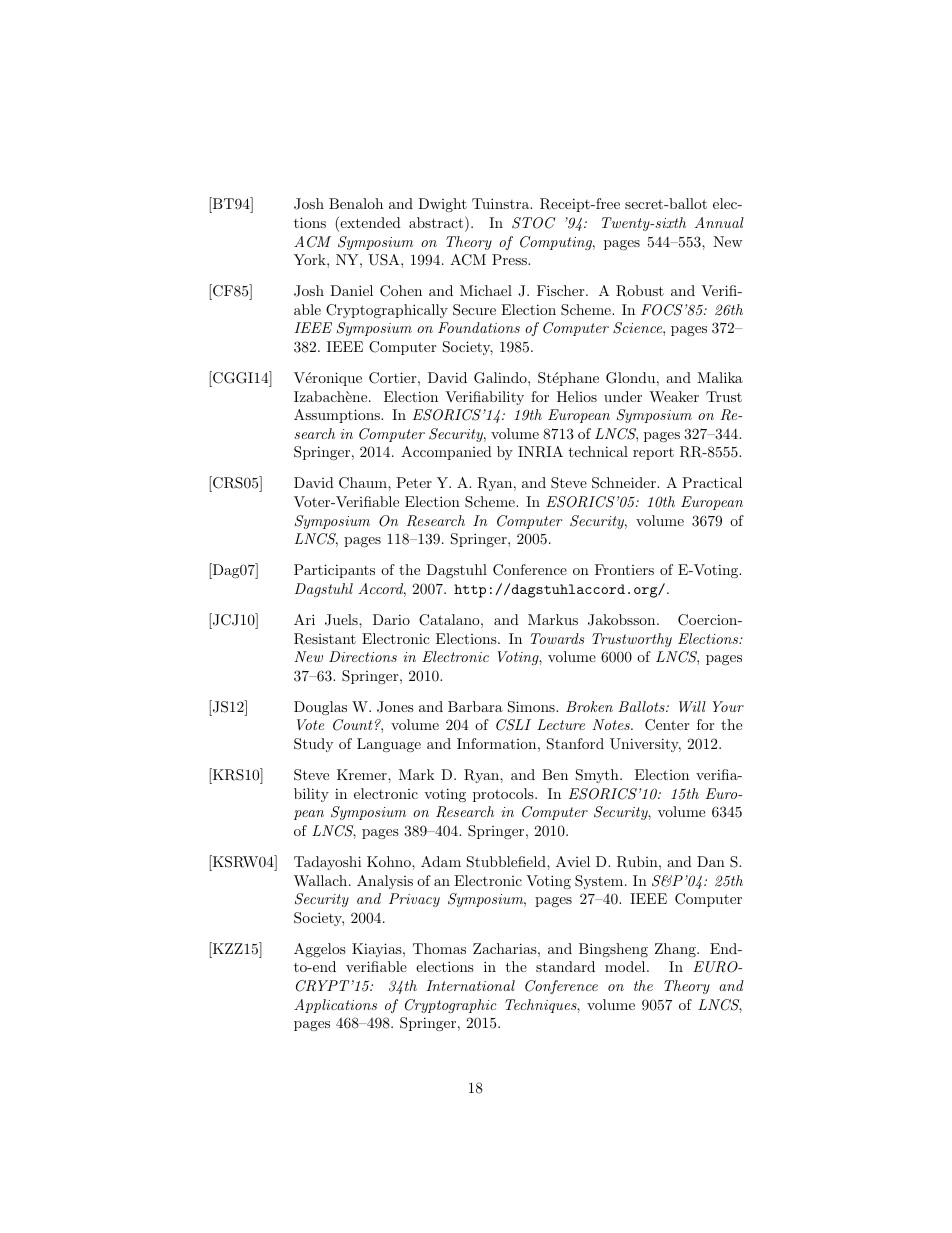  What do you see at coordinates (667, 725) in the image?
I see `Center` at bounding box center [667, 725].
